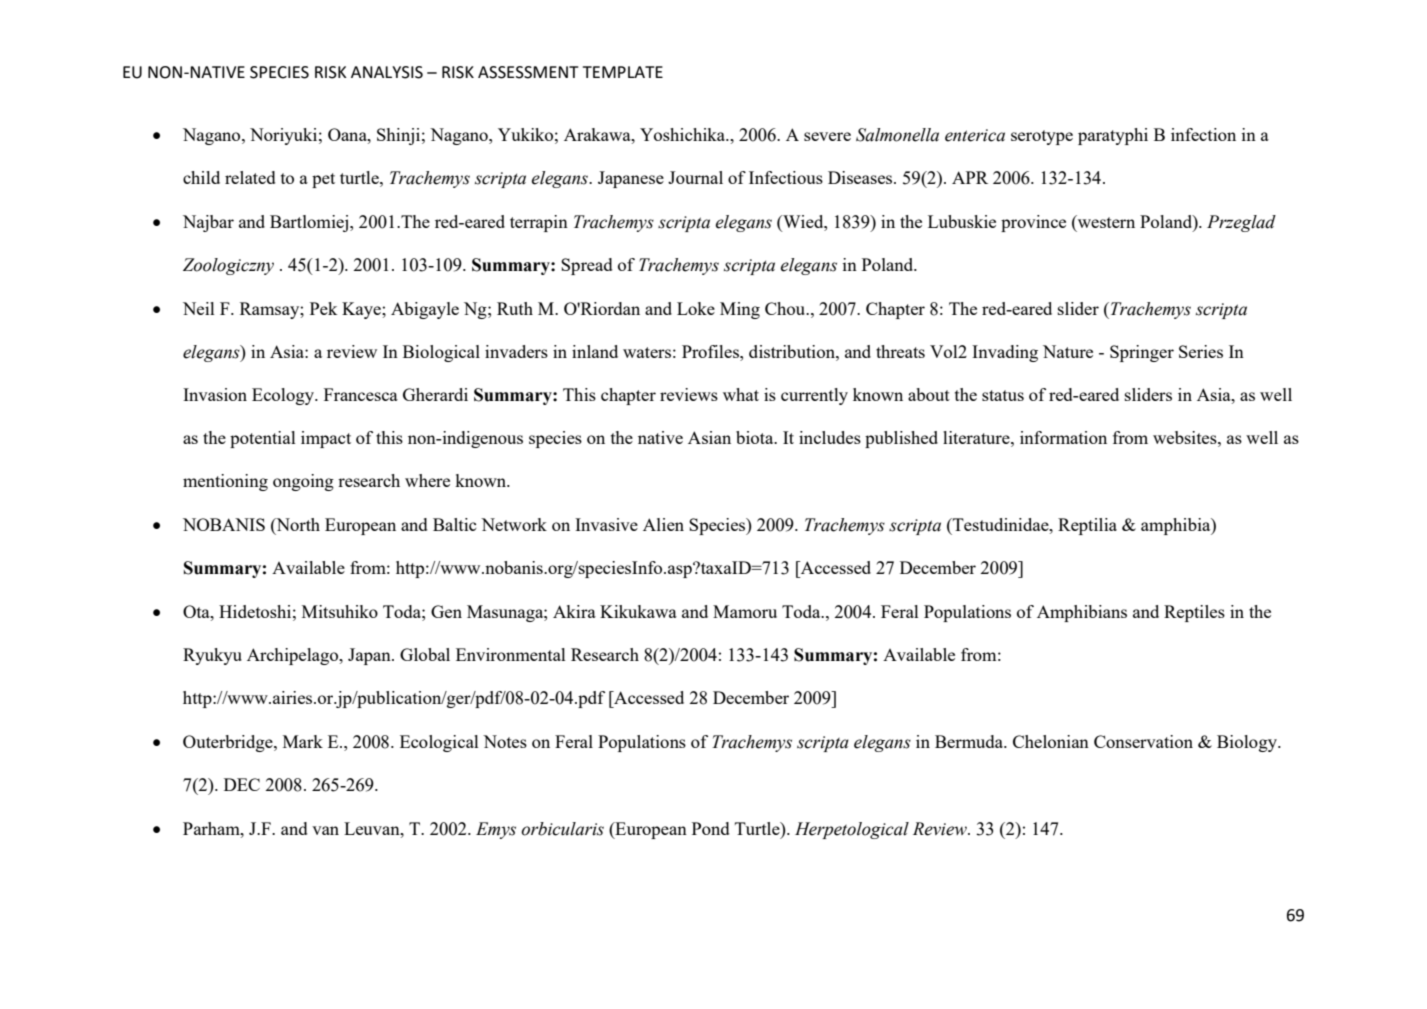 The width and height of the screenshot is (1427, 1009). Describe the element at coordinates (745, 611) in the screenshot. I see `Mamoru` at that location.
